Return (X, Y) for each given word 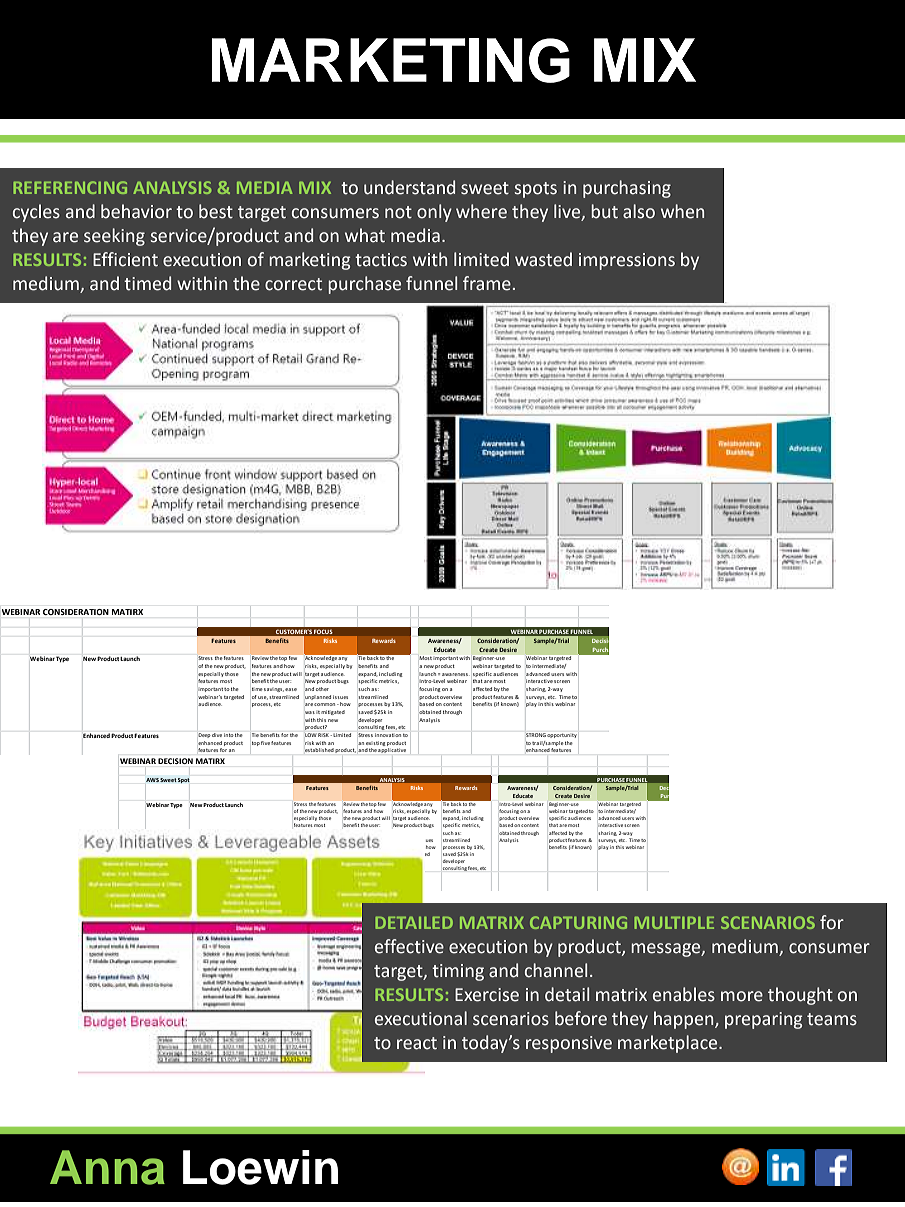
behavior (136, 211)
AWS (152, 780)
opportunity (562, 736)
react (417, 1043)
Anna (107, 1167)
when (682, 211)
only (434, 213)
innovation (388, 735)
